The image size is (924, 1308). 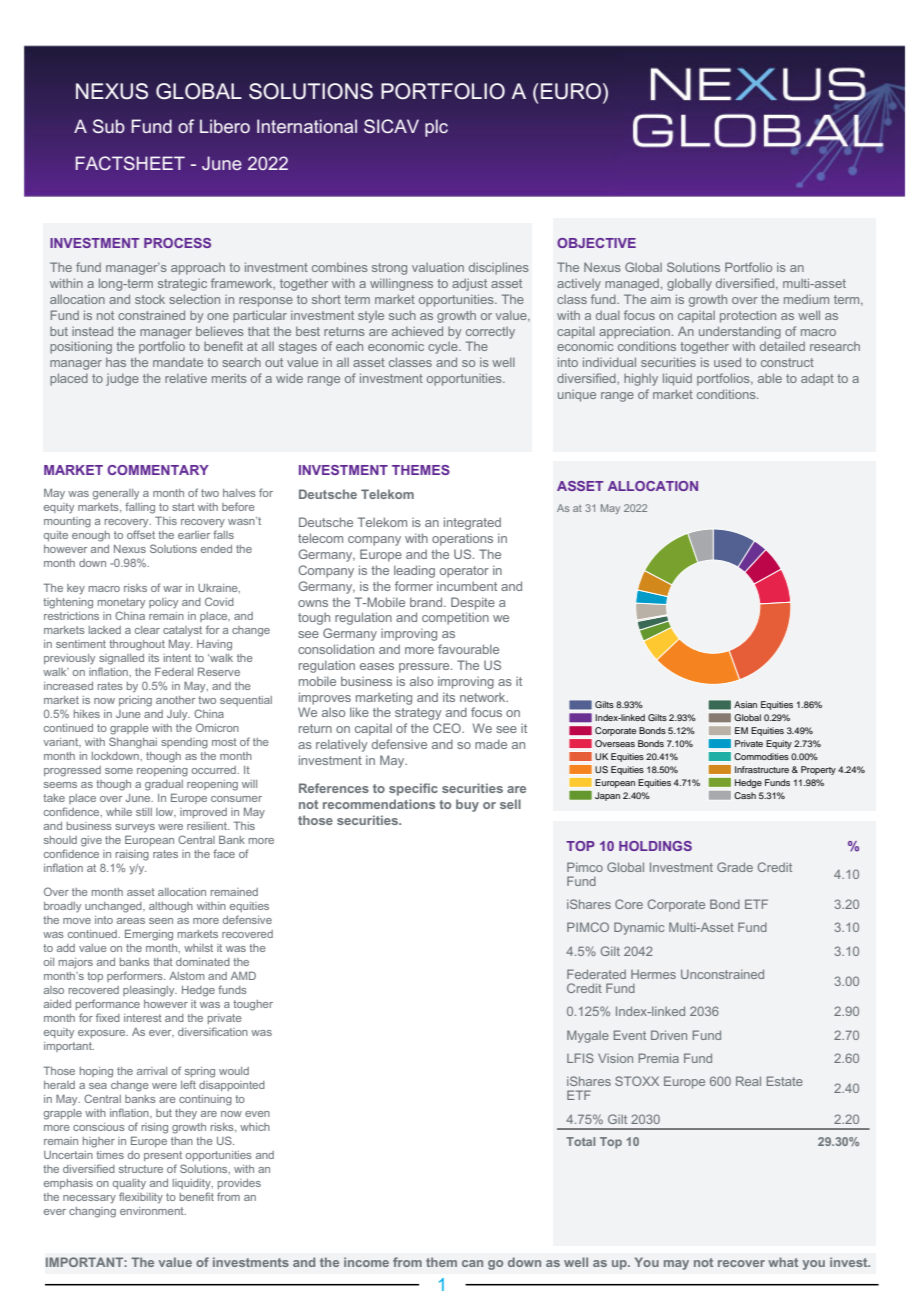 What do you see at coordinates (436, 128) in the screenshot?
I see `plc` at bounding box center [436, 128].
